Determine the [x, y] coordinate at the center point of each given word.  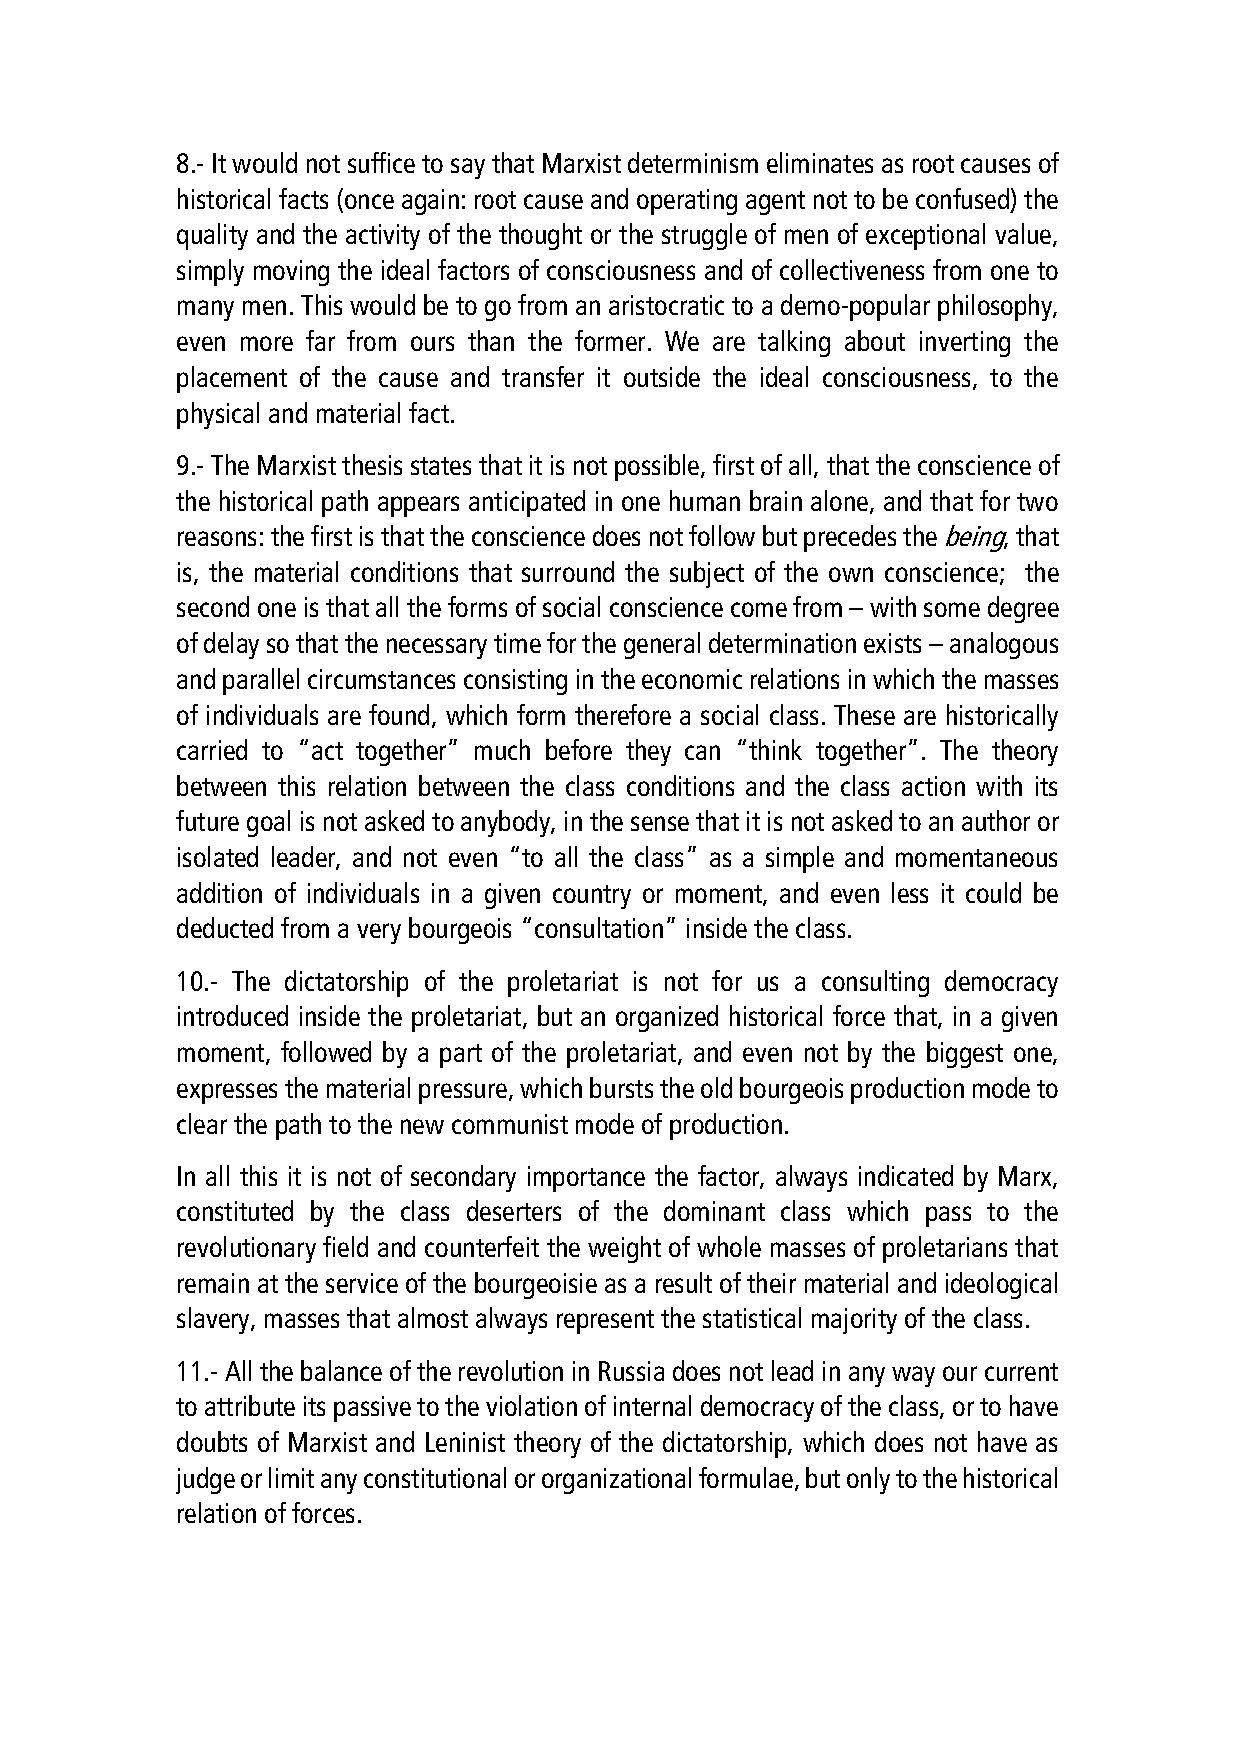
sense [660, 823]
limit [291, 1477]
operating [687, 202]
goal [268, 823]
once [369, 201]
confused [964, 200]
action [933, 786]
